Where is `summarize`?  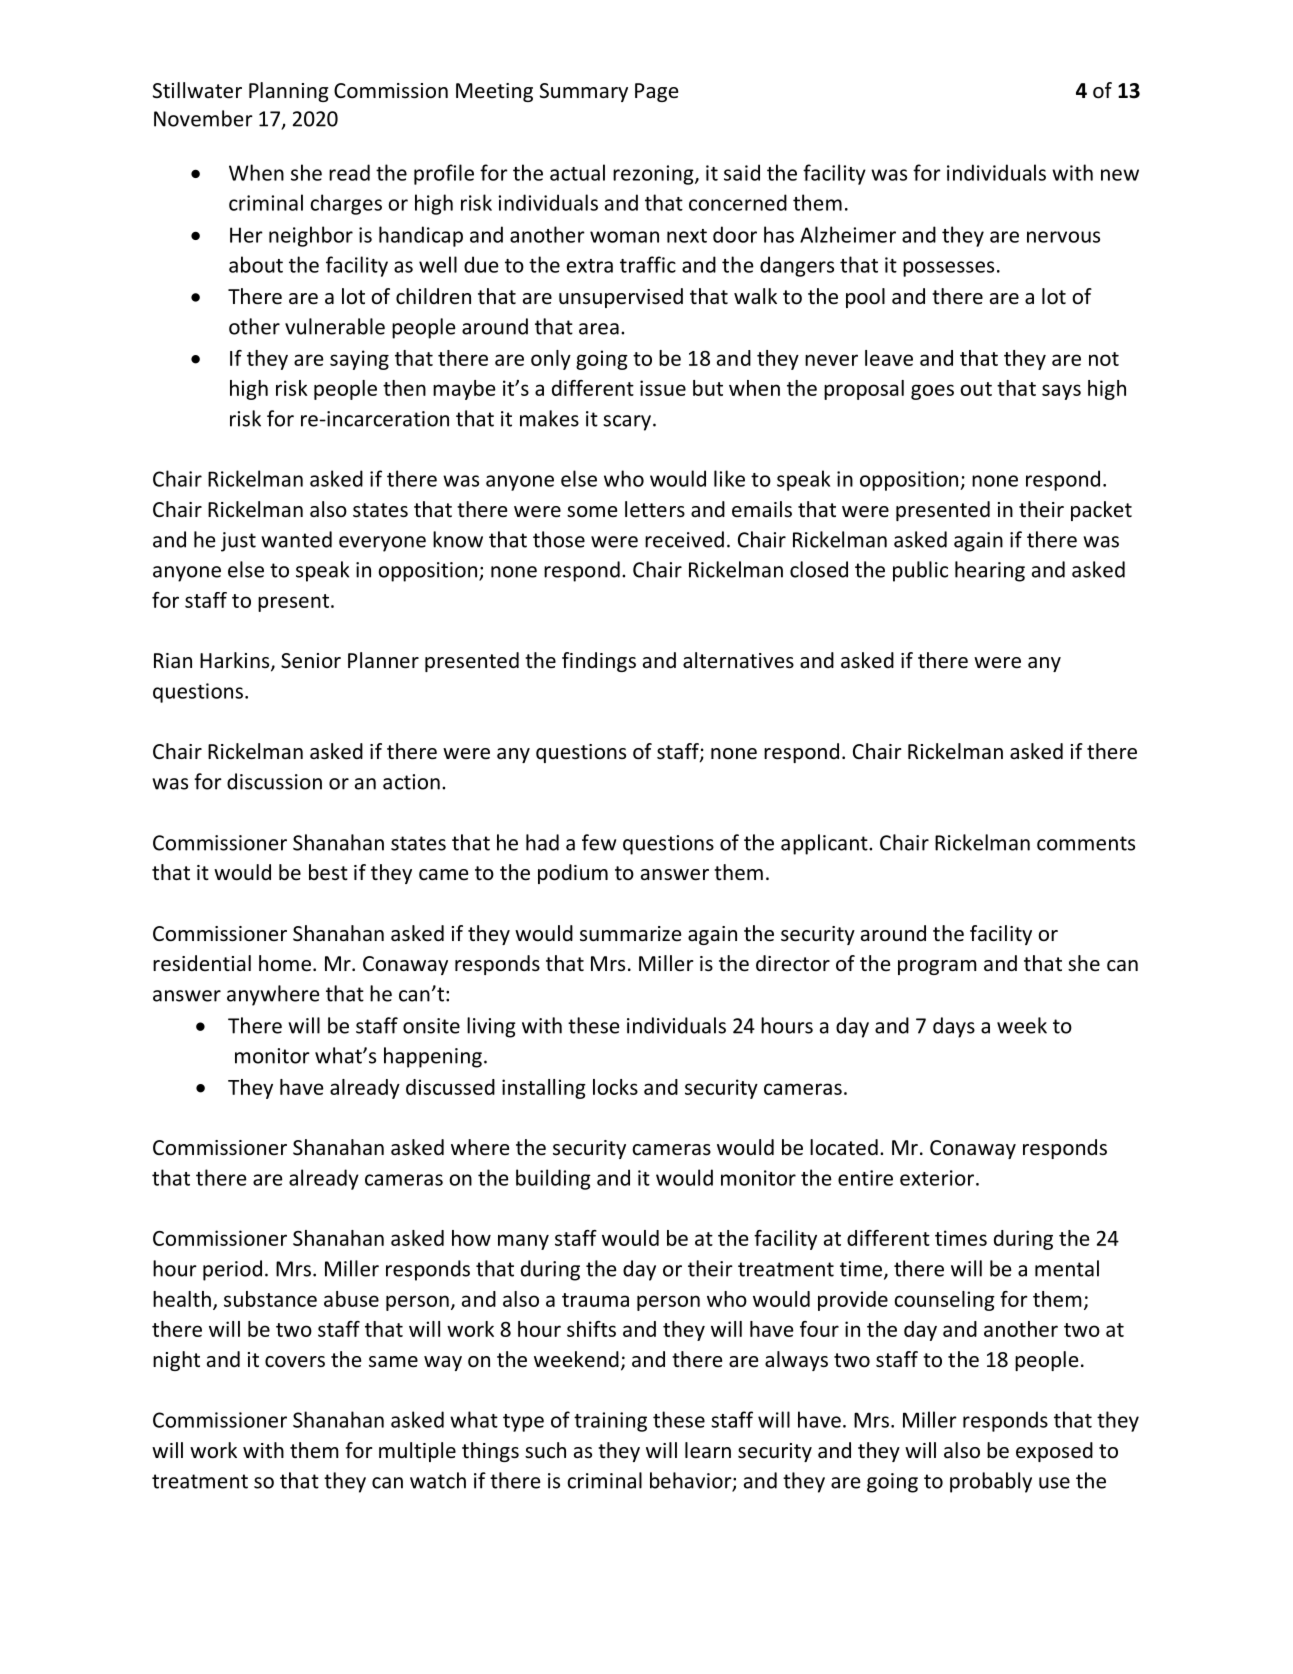
summarize is located at coordinates (630, 933).
